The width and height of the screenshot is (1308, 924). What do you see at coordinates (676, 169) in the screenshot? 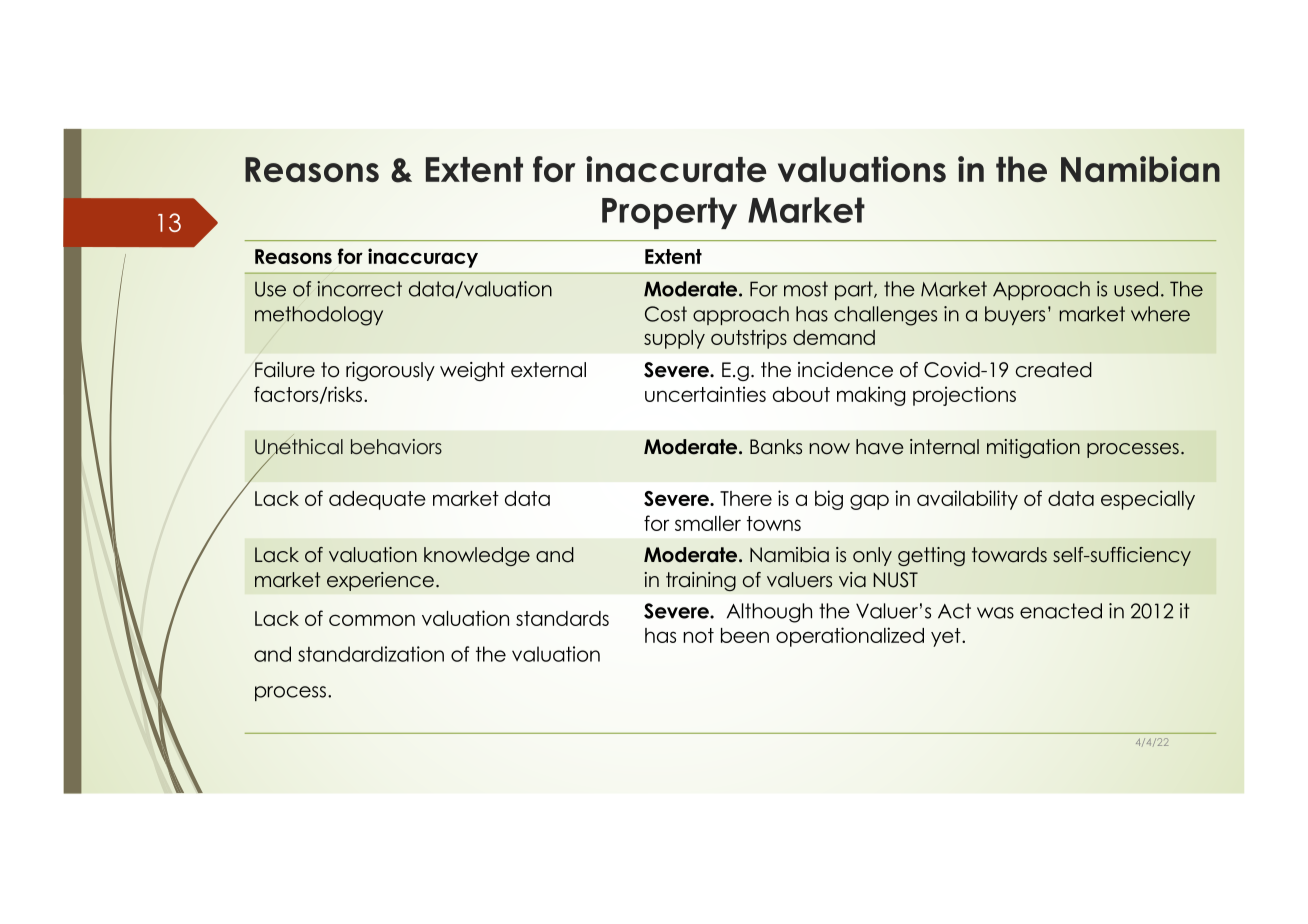
I see `inaccurate` at bounding box center [676, 169].
